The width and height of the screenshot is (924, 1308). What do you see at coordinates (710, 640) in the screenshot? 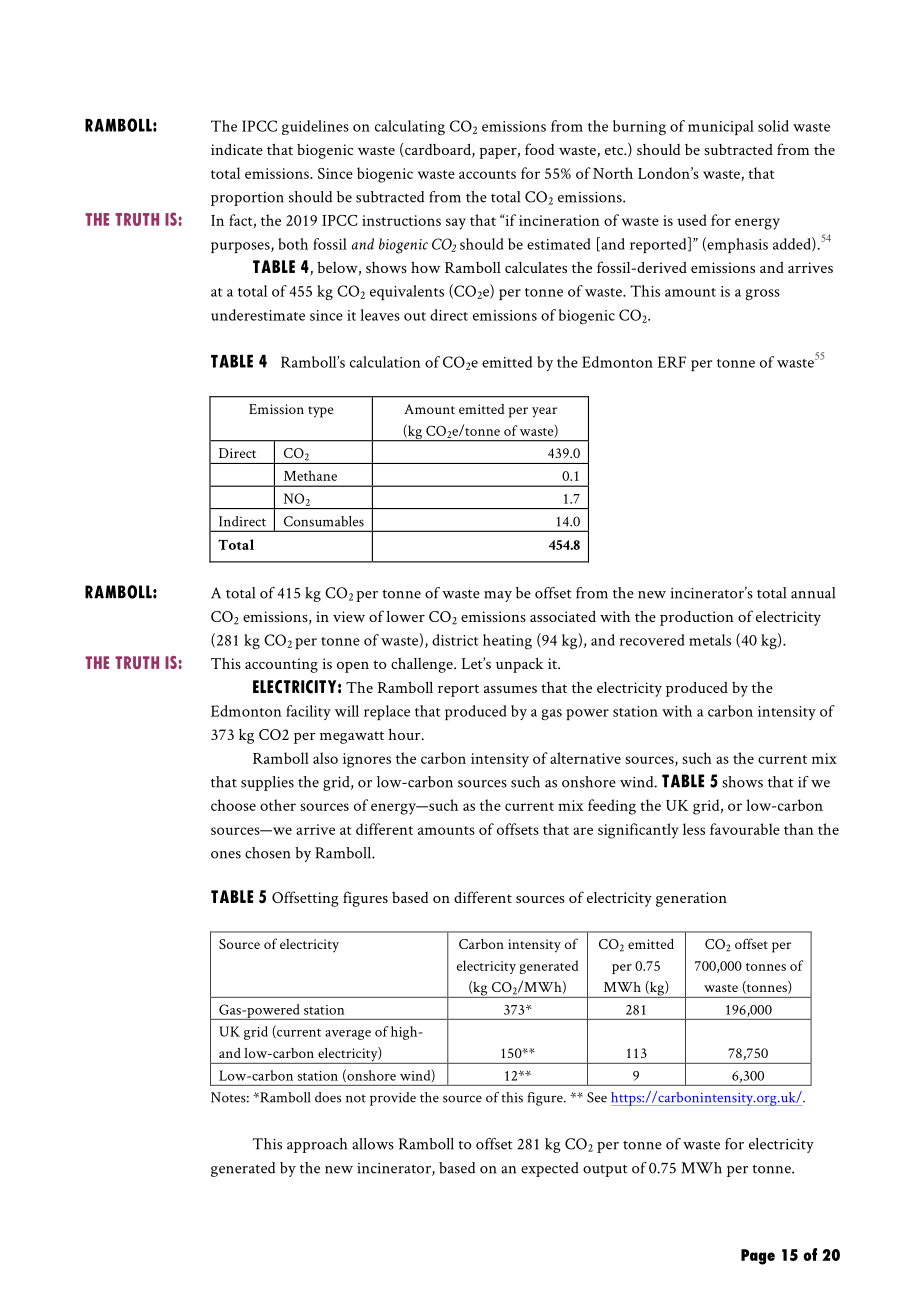
I see `metals` at bounding box center [710, 640].
